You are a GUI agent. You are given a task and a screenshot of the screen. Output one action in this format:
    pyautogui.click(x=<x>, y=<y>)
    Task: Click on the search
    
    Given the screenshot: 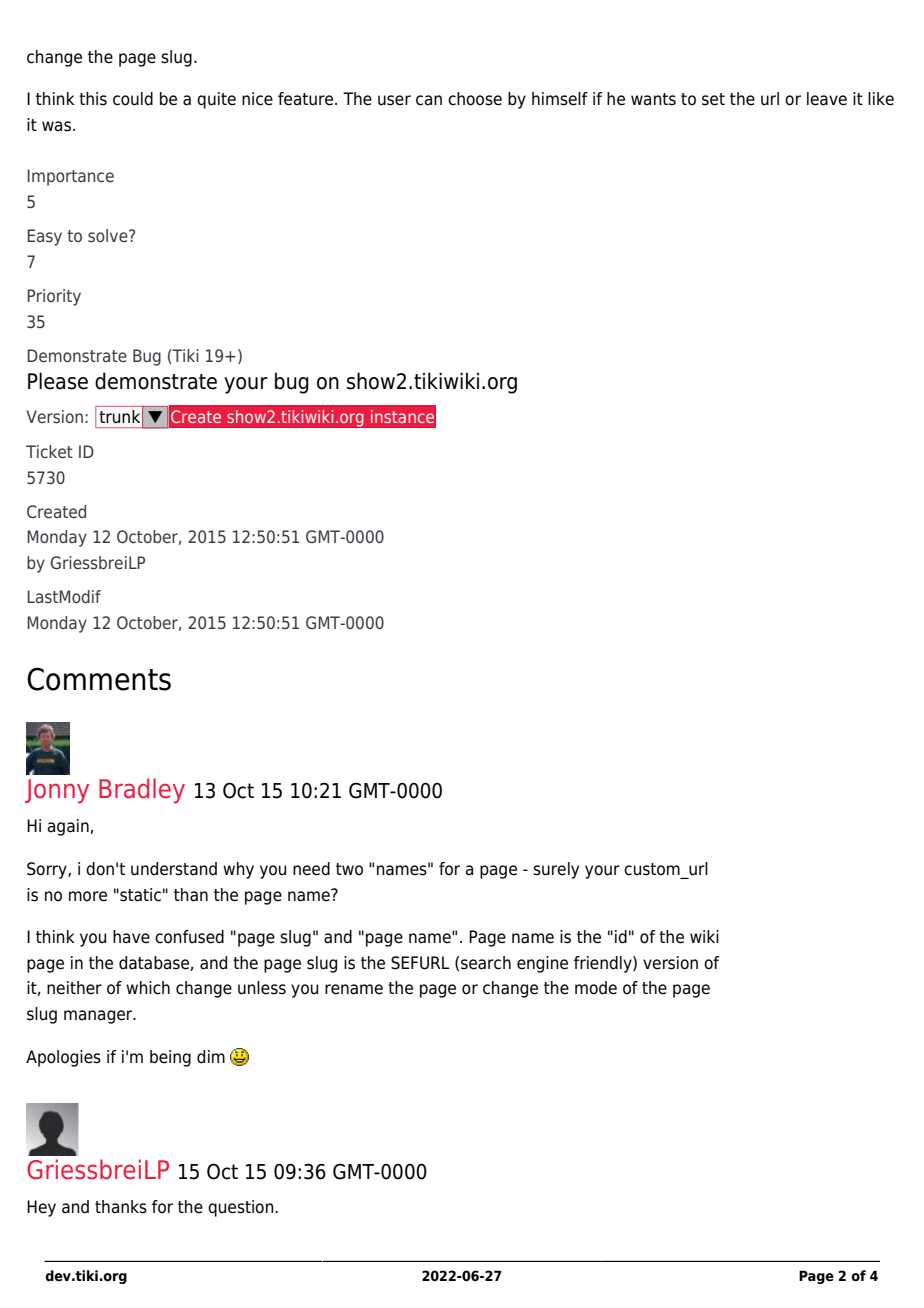 What is the action you would take?
    pyautogui.click(x=486, y=963)
